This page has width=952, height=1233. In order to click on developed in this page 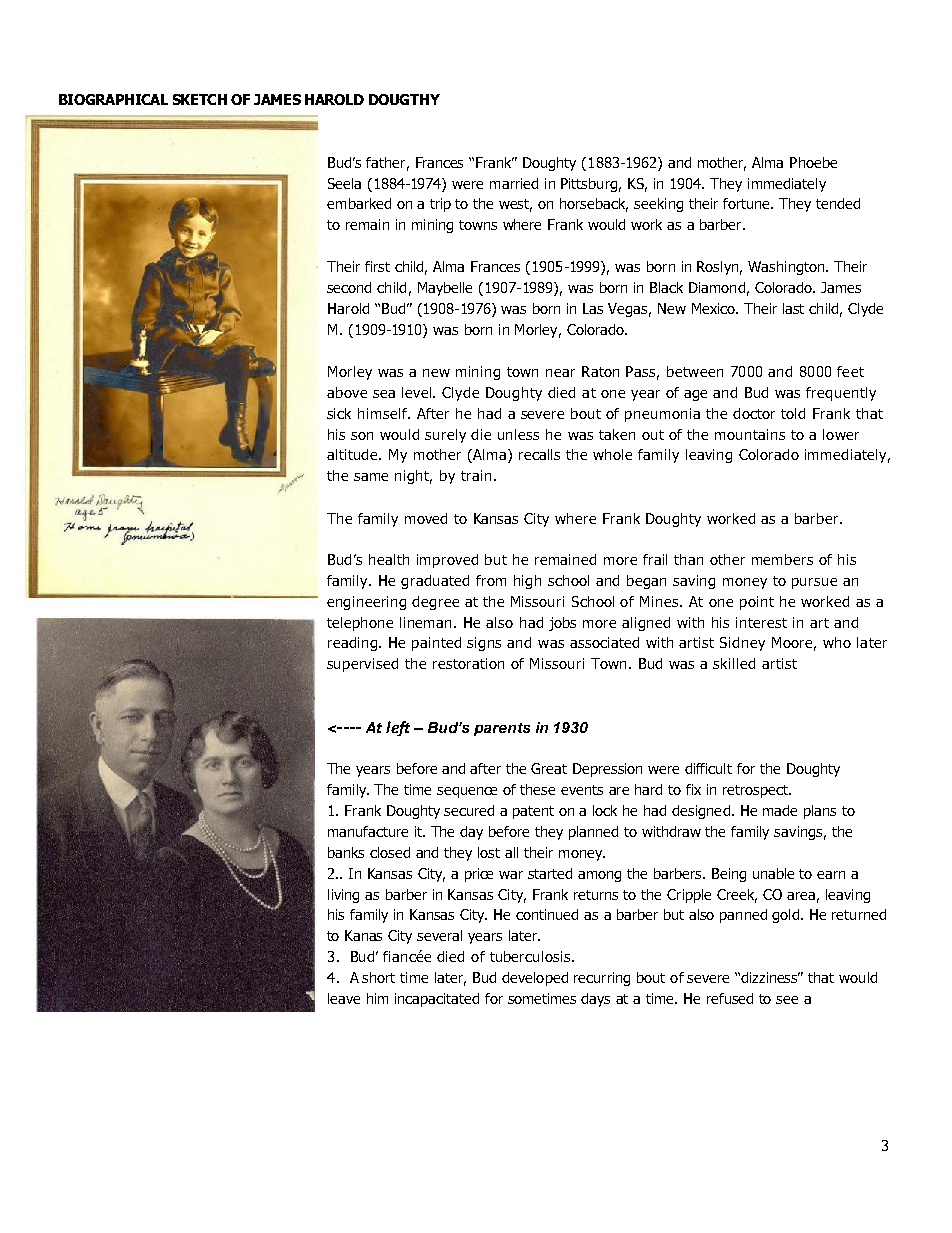, I will do `click(535, 979)`.
